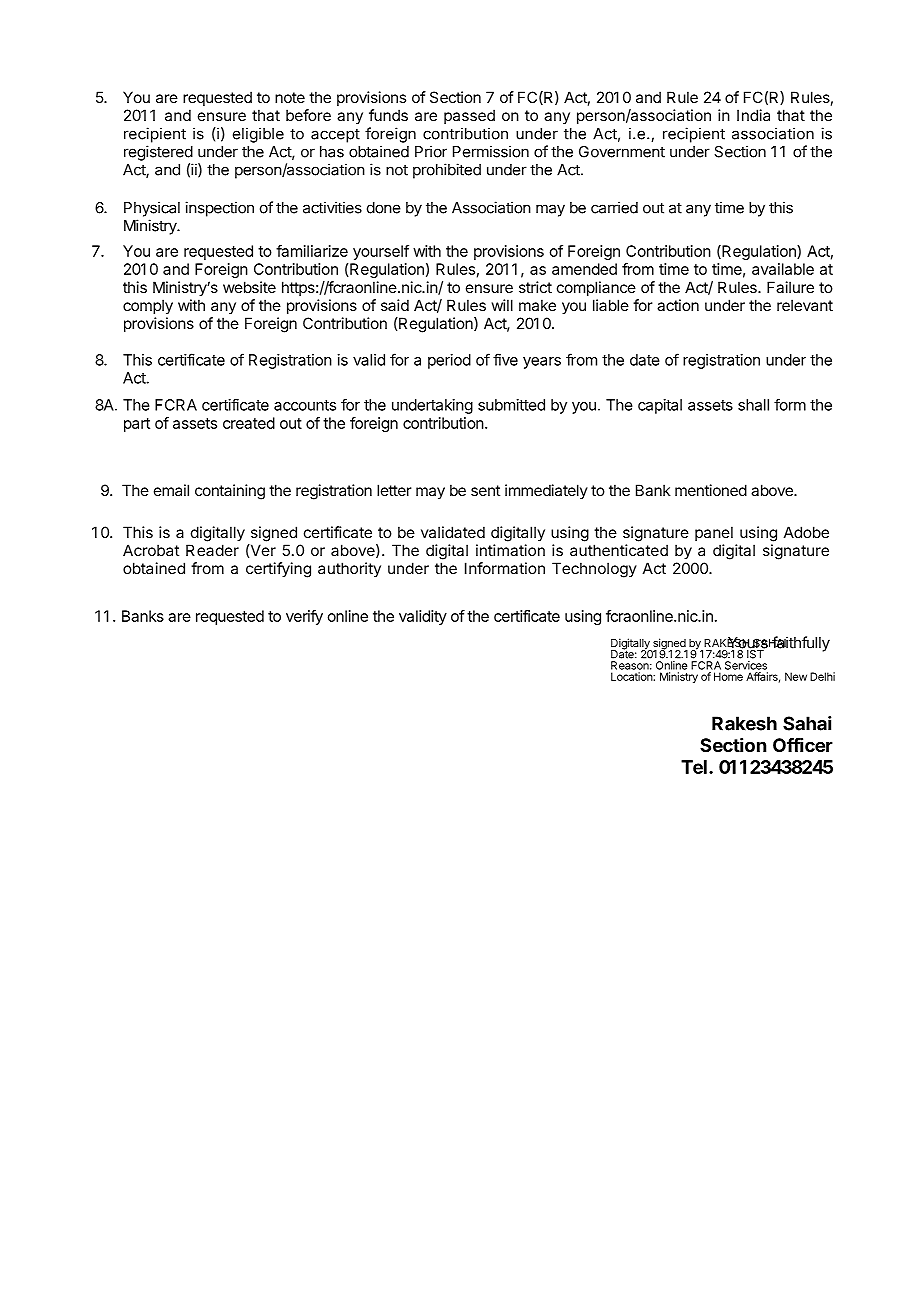  I want to click on verify, so click(304, 617).
